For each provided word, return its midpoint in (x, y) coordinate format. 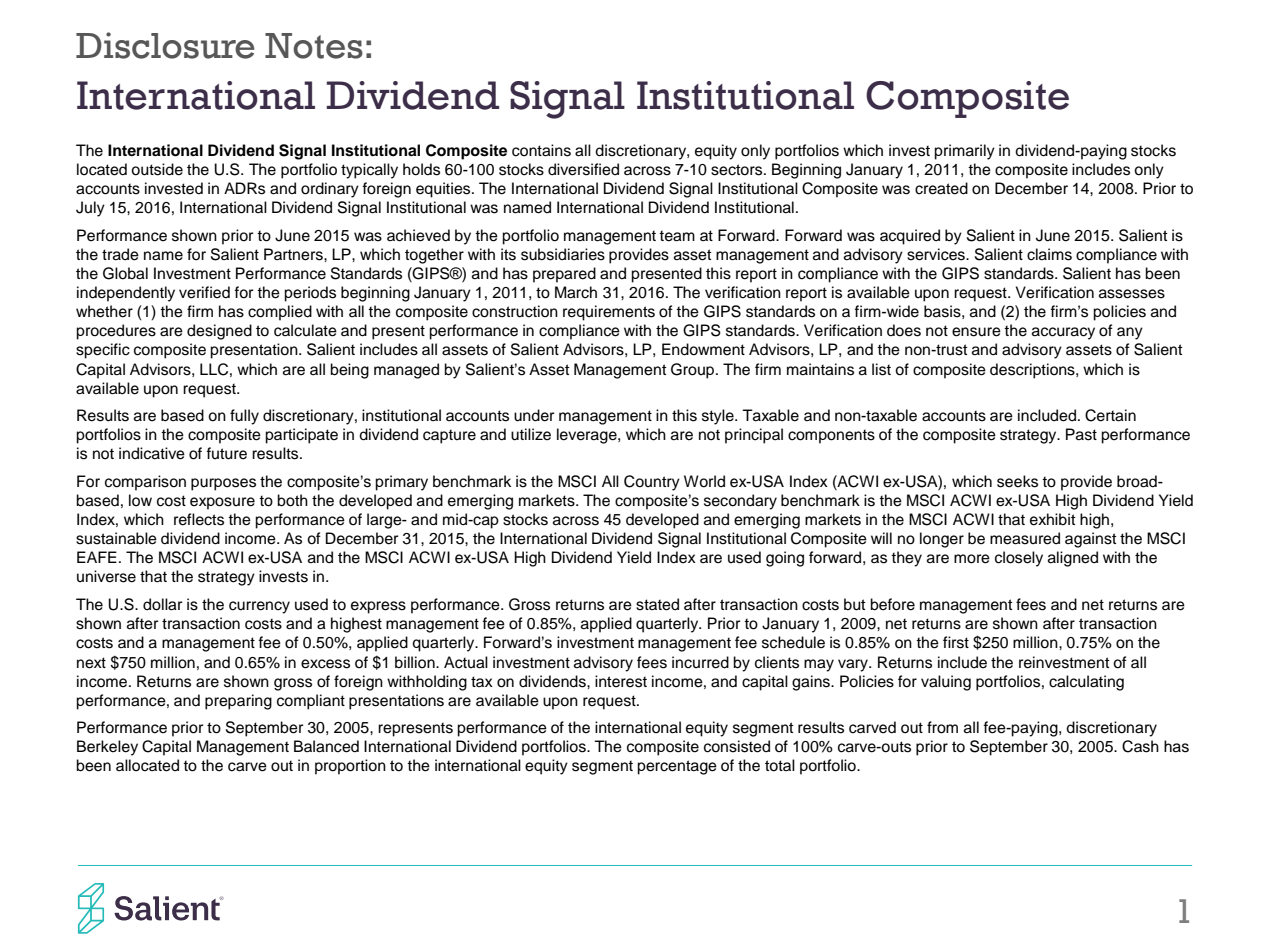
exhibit (1053, 519)
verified (204, 292)
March (576, 292)
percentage (677, 767)
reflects (199, 519)
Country (652, 483)
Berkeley (107, 748)
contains (541, 150)
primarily (964, 152)
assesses (1132, 294)
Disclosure (165, 45)
